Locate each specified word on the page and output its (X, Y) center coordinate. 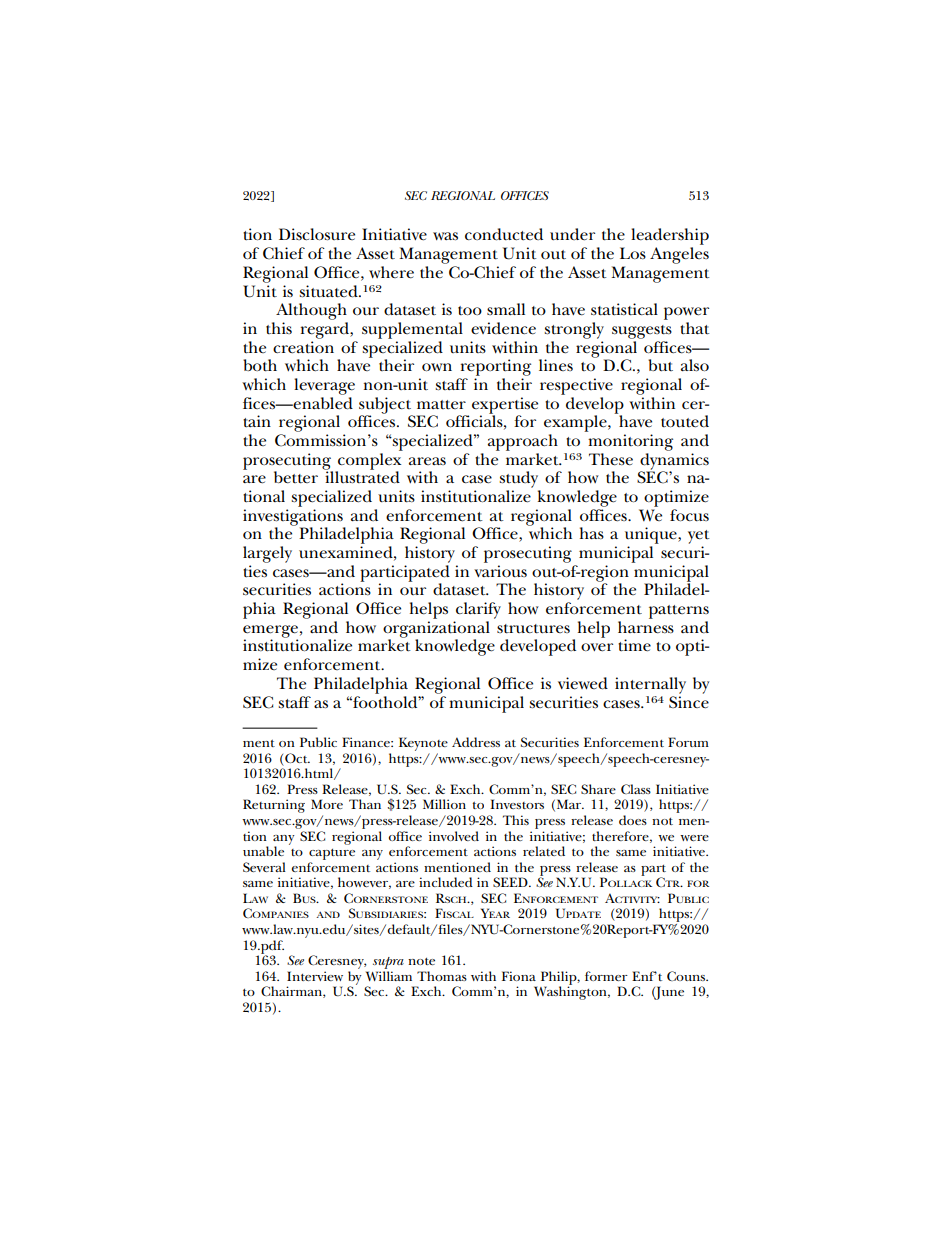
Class (636, 789)
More (327, 804)
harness (646, 627)
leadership (670, 238)
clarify (478, 610)
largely (267, 554)
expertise (505, 406)
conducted (504, 234)
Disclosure (317, 234)
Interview (315, 976)
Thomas (442, 976)
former (606, 976)
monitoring (630, 442)
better (296, 477)
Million (444, 804)
